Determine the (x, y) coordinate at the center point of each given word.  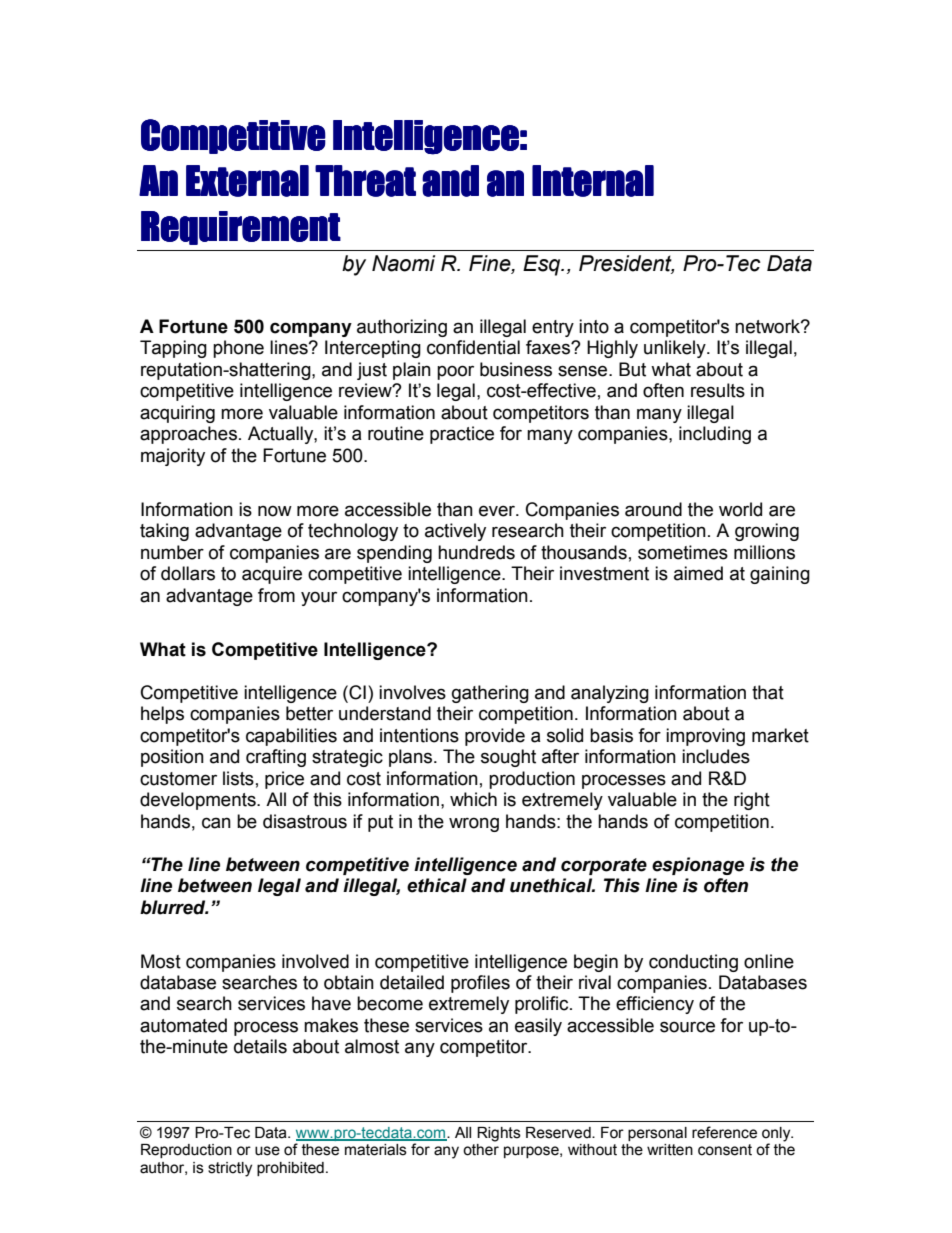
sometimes (683, 552)
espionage (698, 866)
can (216, 823)
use (267, 1151)
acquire (272, 575)
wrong (474, 824)
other (481, 1150)
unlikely (676, 349)
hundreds (476, 552)
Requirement (241, 228)
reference (724, 1132)
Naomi (403, 263)
